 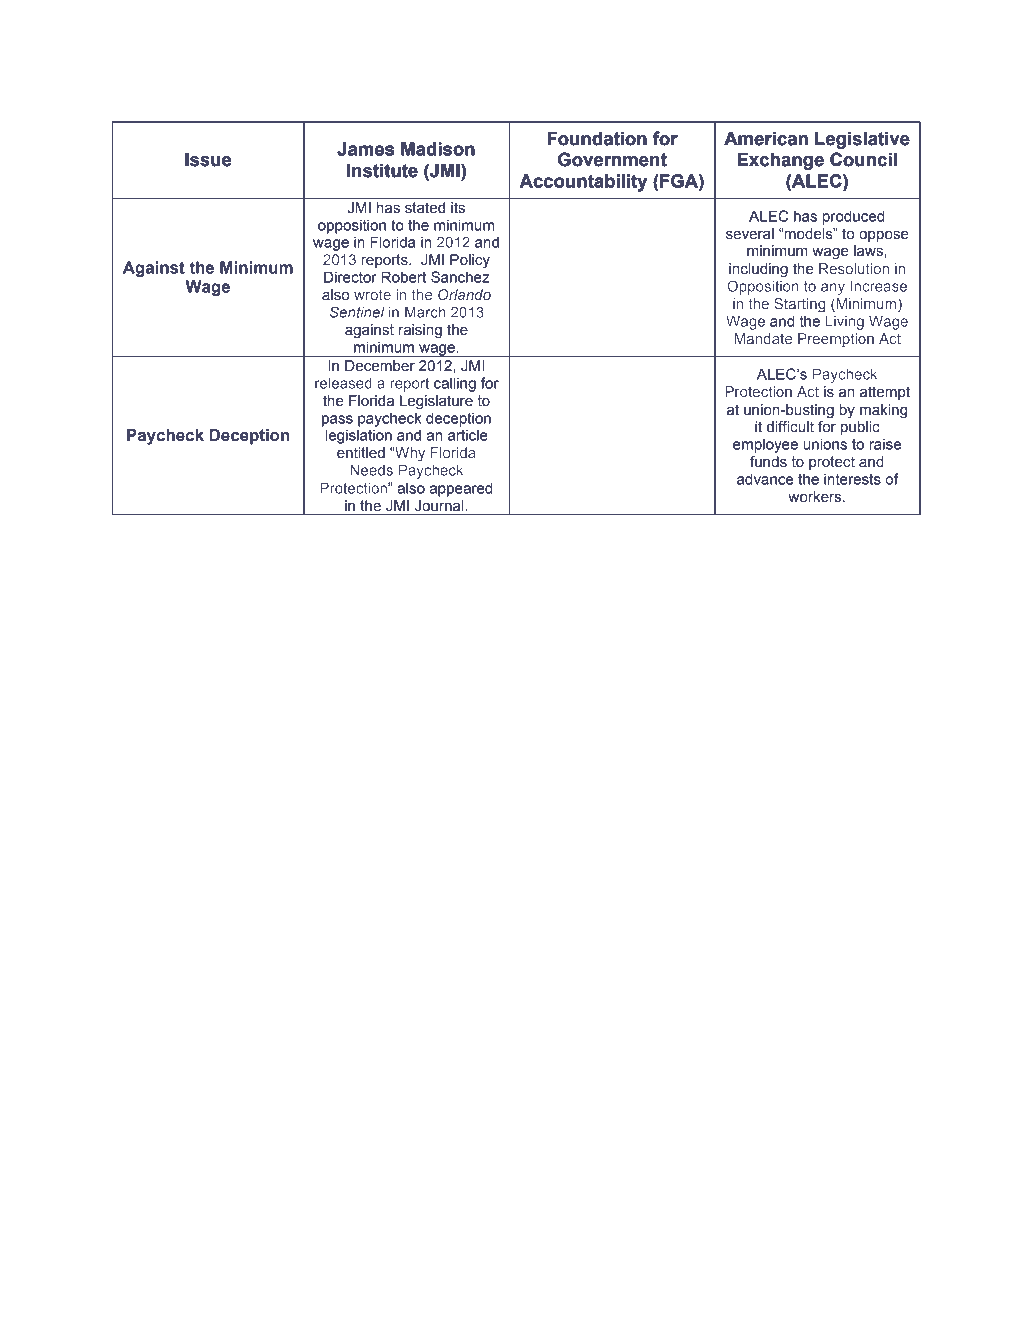 I want to click on Preemption, so click(x=836, y=340).
